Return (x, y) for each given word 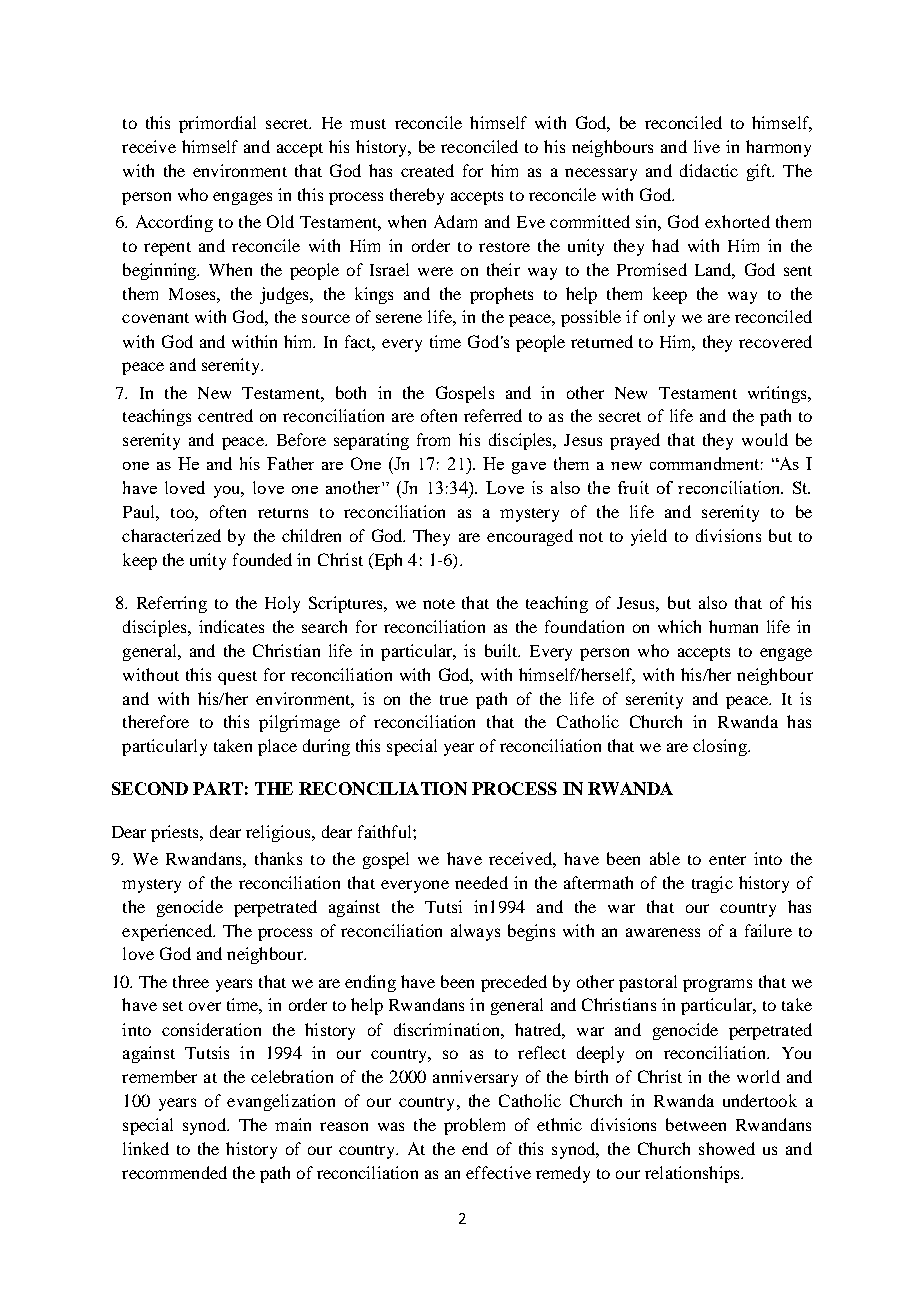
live (707, 146)
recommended (174, 1172)
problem (474, 1126)
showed (727, 1148)
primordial (217, 124)
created (427, 170)
